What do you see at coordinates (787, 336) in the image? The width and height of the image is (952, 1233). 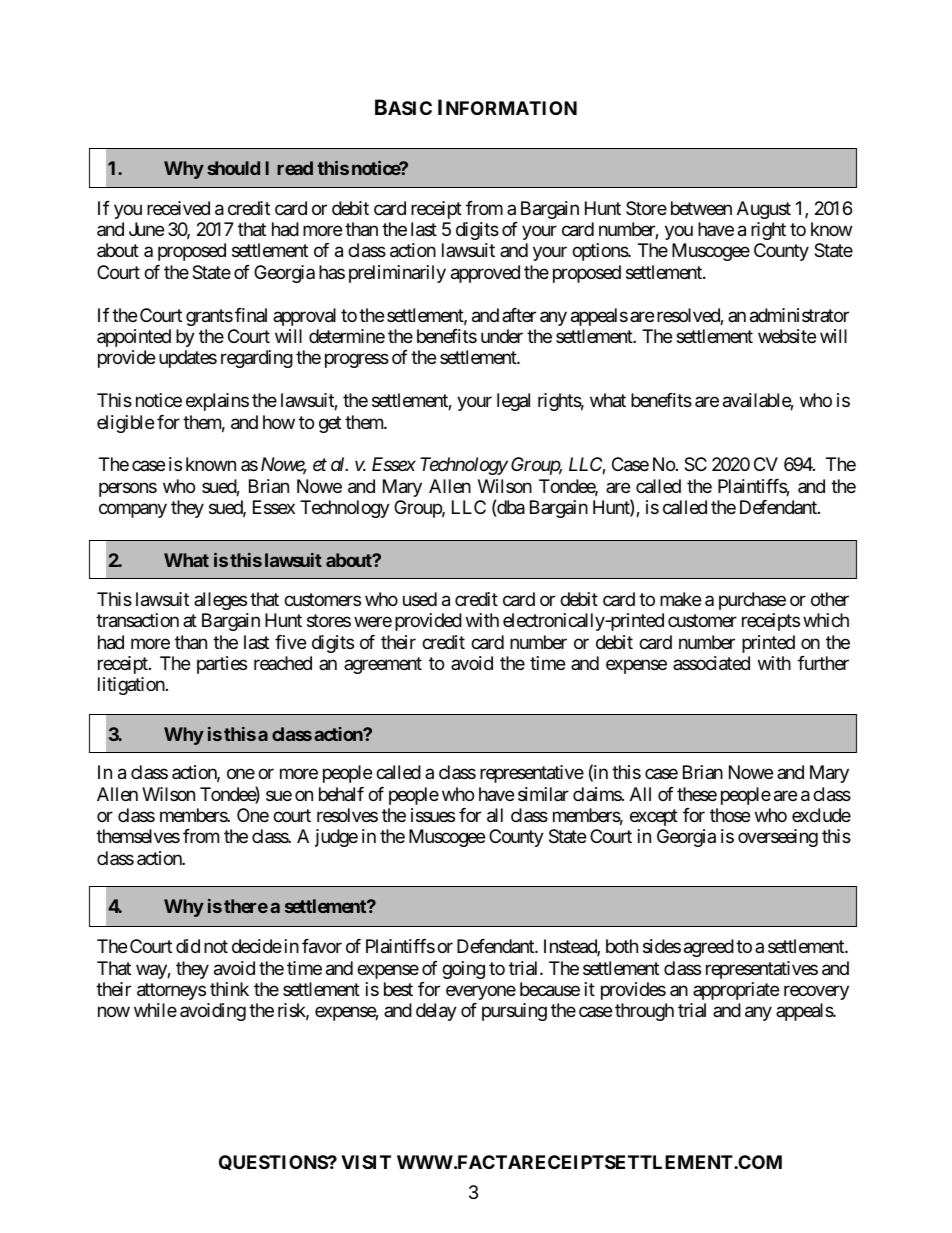 I see `website` at bounding box center [787, 336].
